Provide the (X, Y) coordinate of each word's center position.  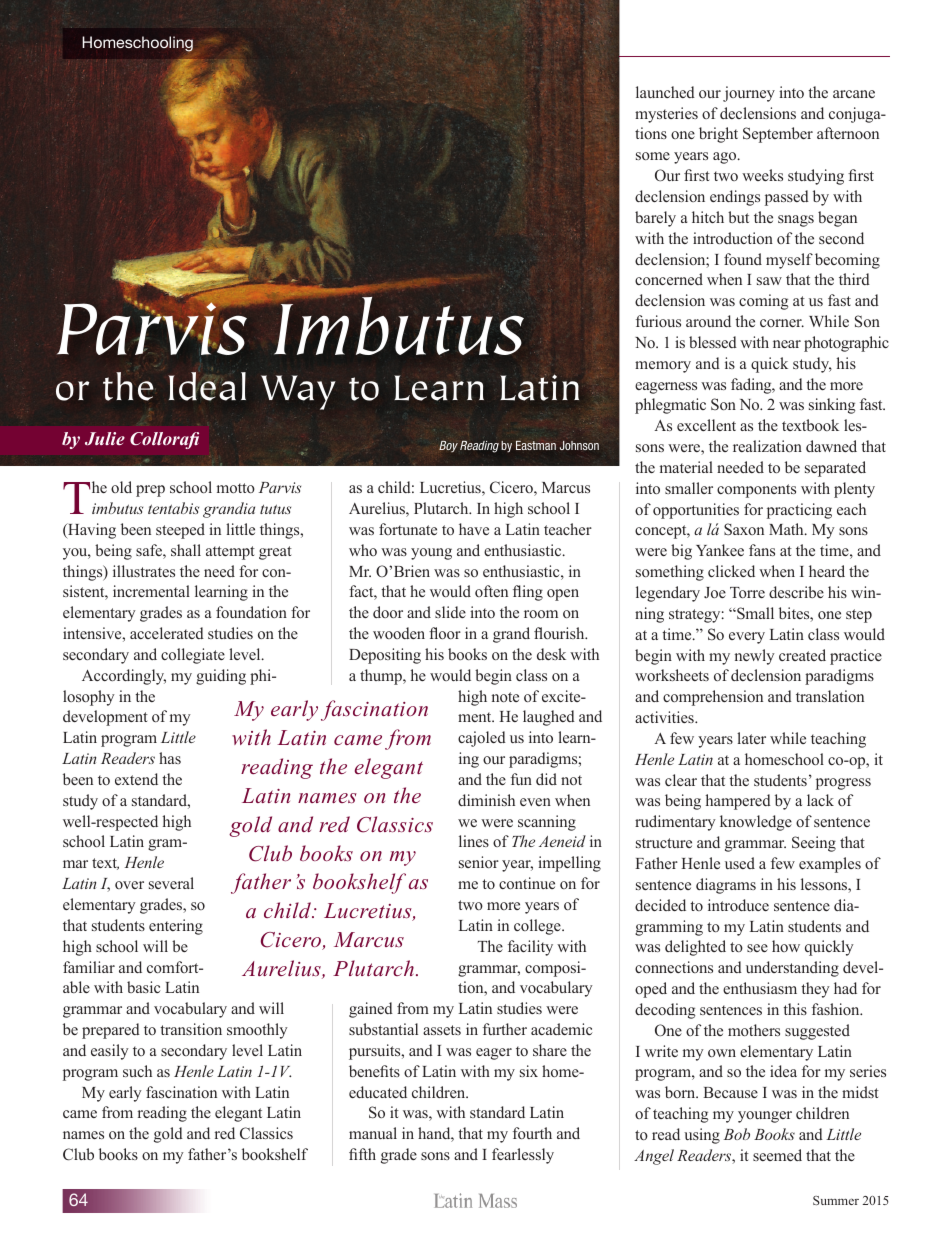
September (778, 135)
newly (754, 657)
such (137, 1071)
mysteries (666, 115)
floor (445, 633)
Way (298, 392)
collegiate (193, 656)
